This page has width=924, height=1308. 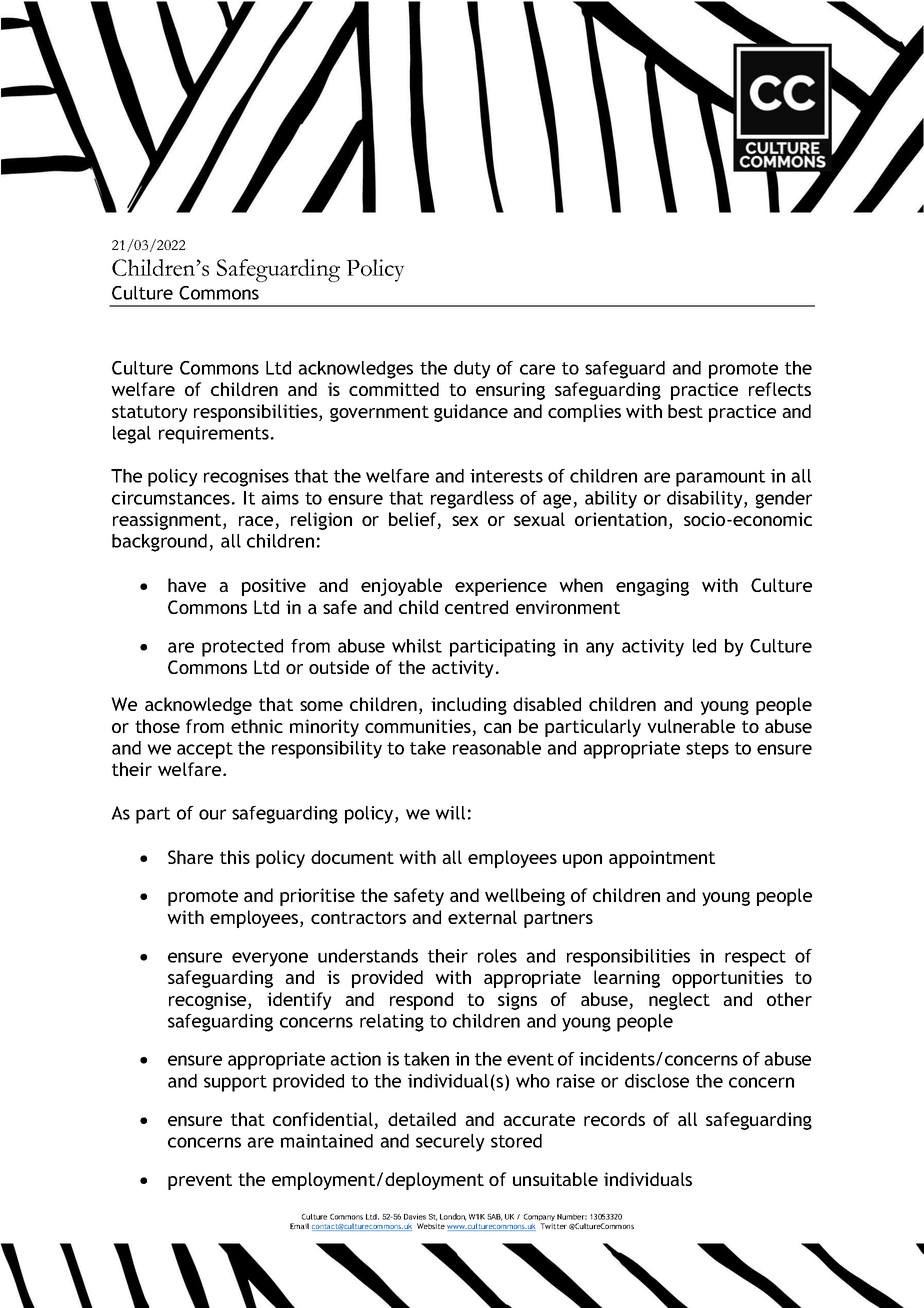 What do you see at coordinates (450, 813) in the page?
I see `will` at bounding box center [450, 813].
